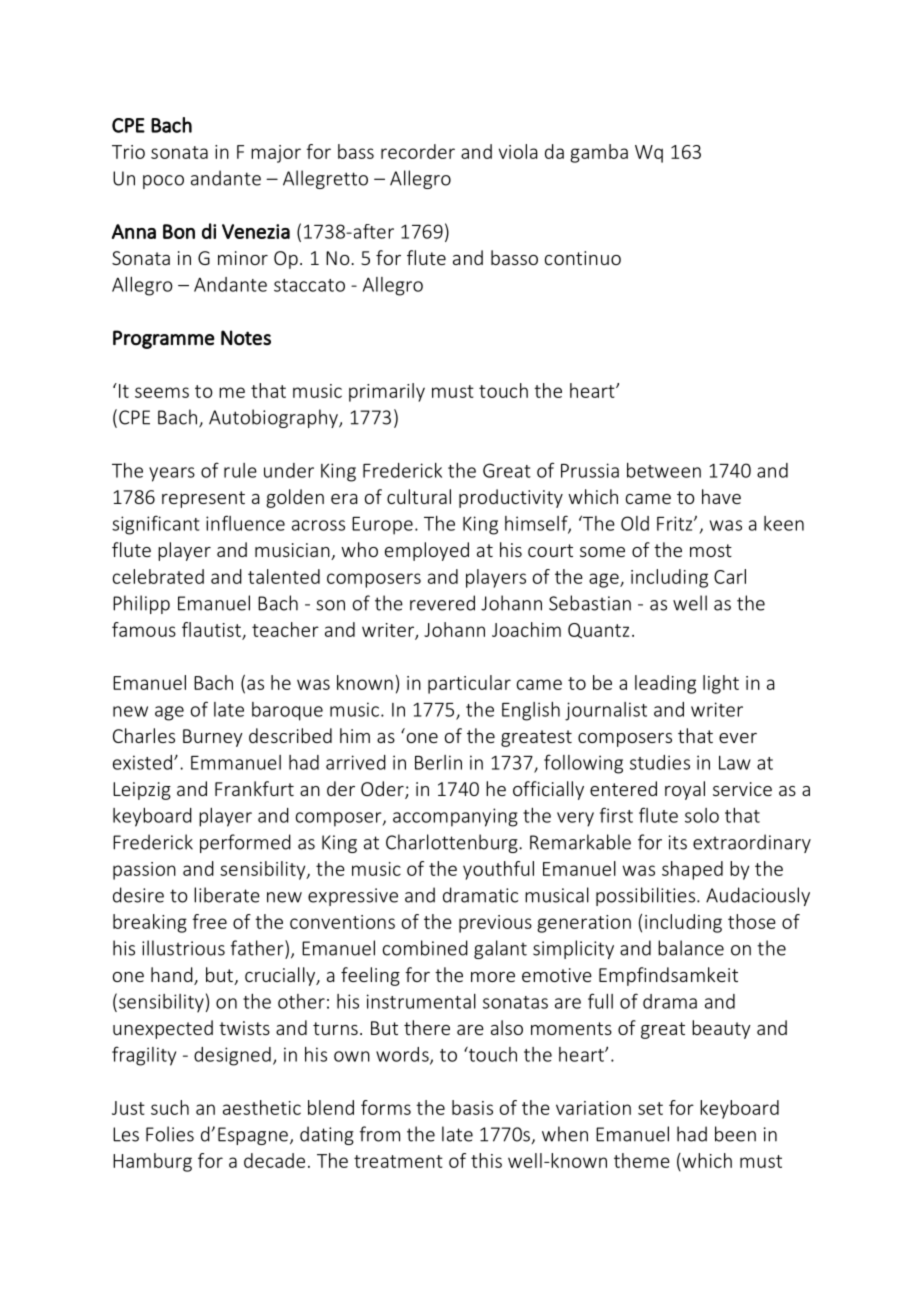 This screenshot has width=924, height=1308. Describe the element at coordinates (227, 895) in the screenshot. I see `liberate` at that location.
